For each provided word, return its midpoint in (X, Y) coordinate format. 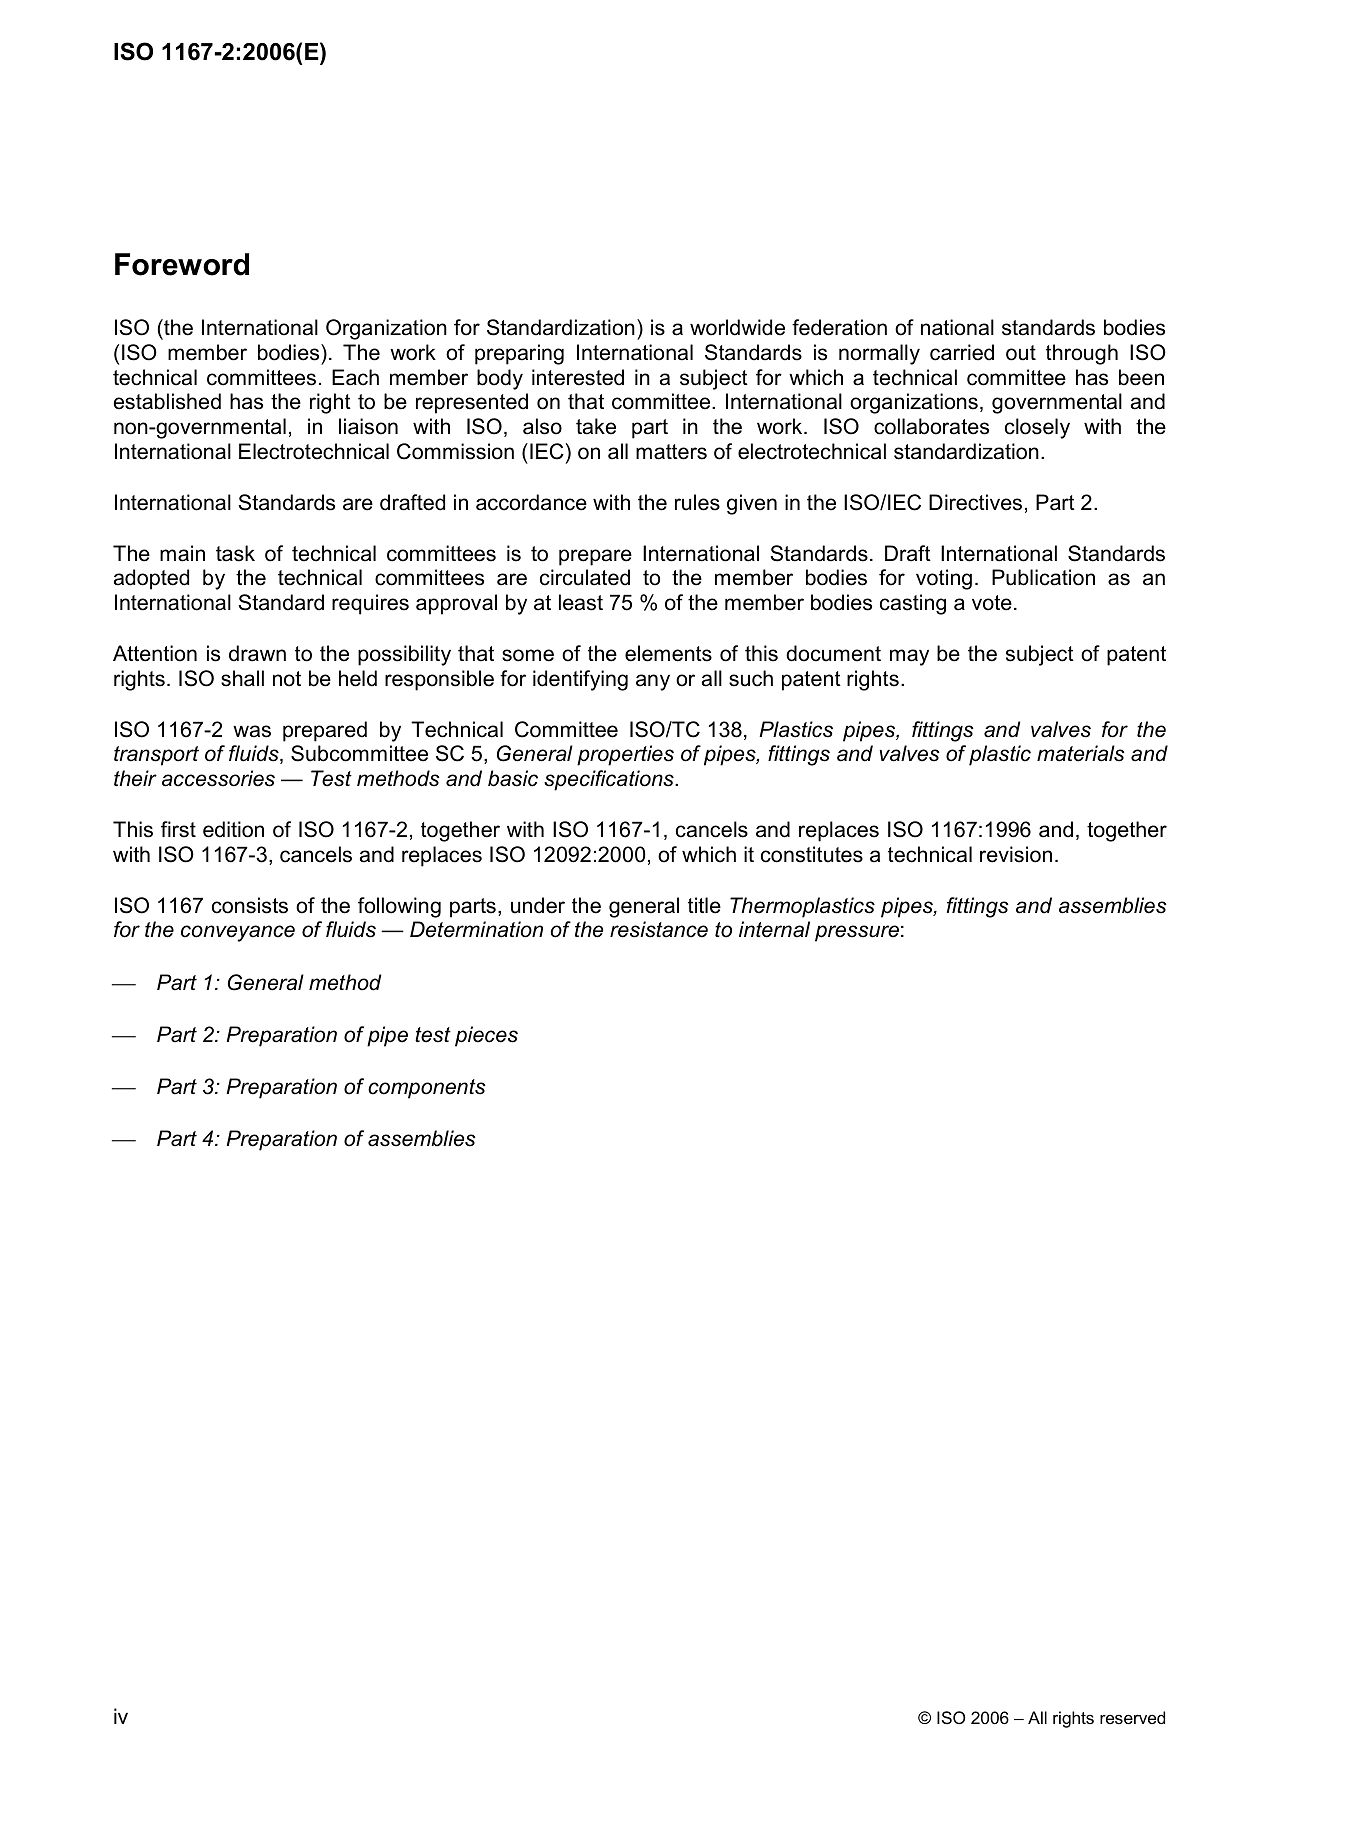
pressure (857, 933)
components (427, 1089)
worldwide (737, 327)
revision (1016, 854)
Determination (476, 929)
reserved (1132, 1717)
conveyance (238, 933)
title (704, 905)
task (235, 553)
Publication (1043, 577)
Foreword (182, 264)
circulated (585, 577)
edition (233, 829)
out (1021, 353)
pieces (486, 1036)
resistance (659, 929)
